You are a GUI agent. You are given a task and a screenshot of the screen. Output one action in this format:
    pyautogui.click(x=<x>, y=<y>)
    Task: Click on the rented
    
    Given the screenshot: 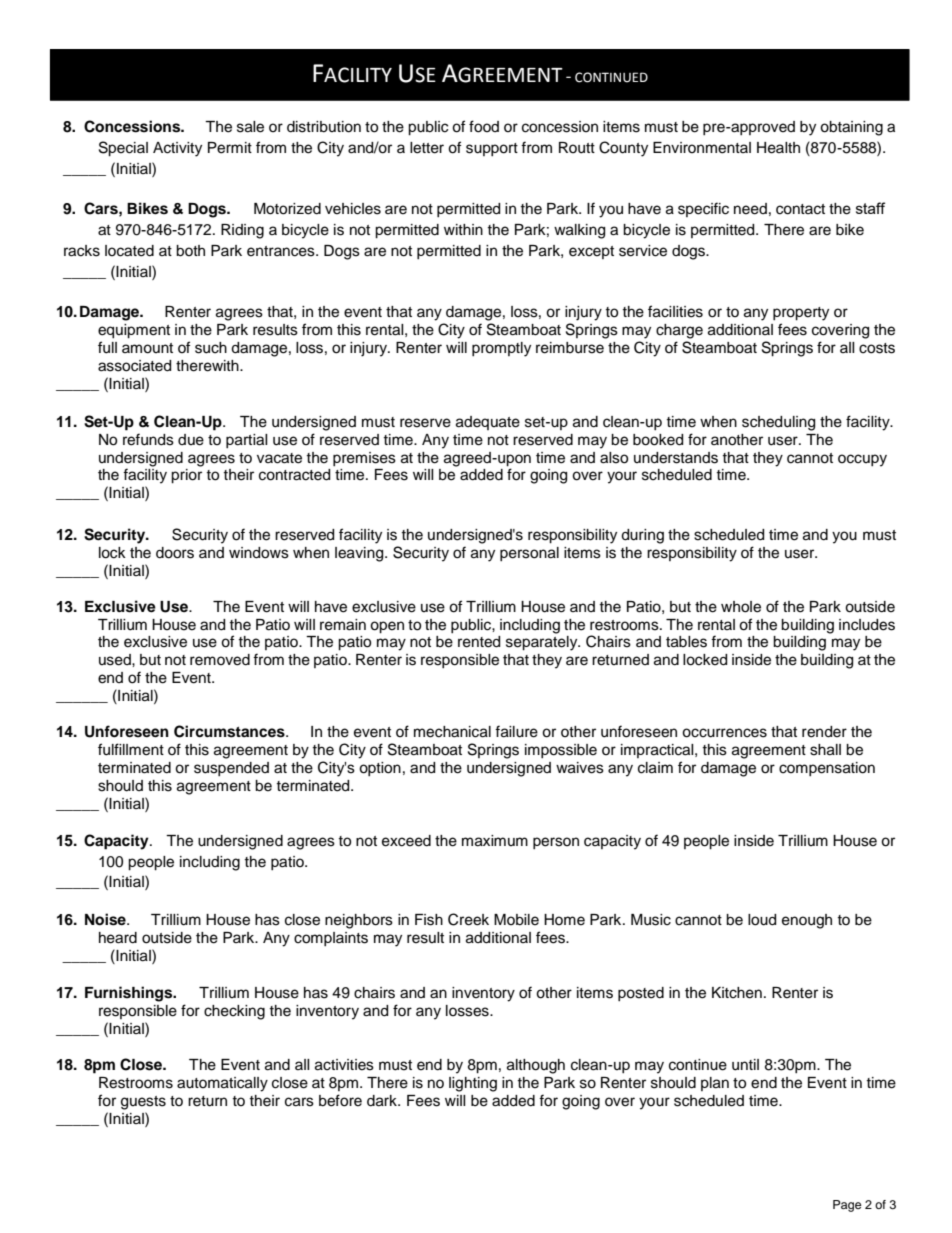 What is the action you would take?
    pyautogui.click(x=479, y=642)
